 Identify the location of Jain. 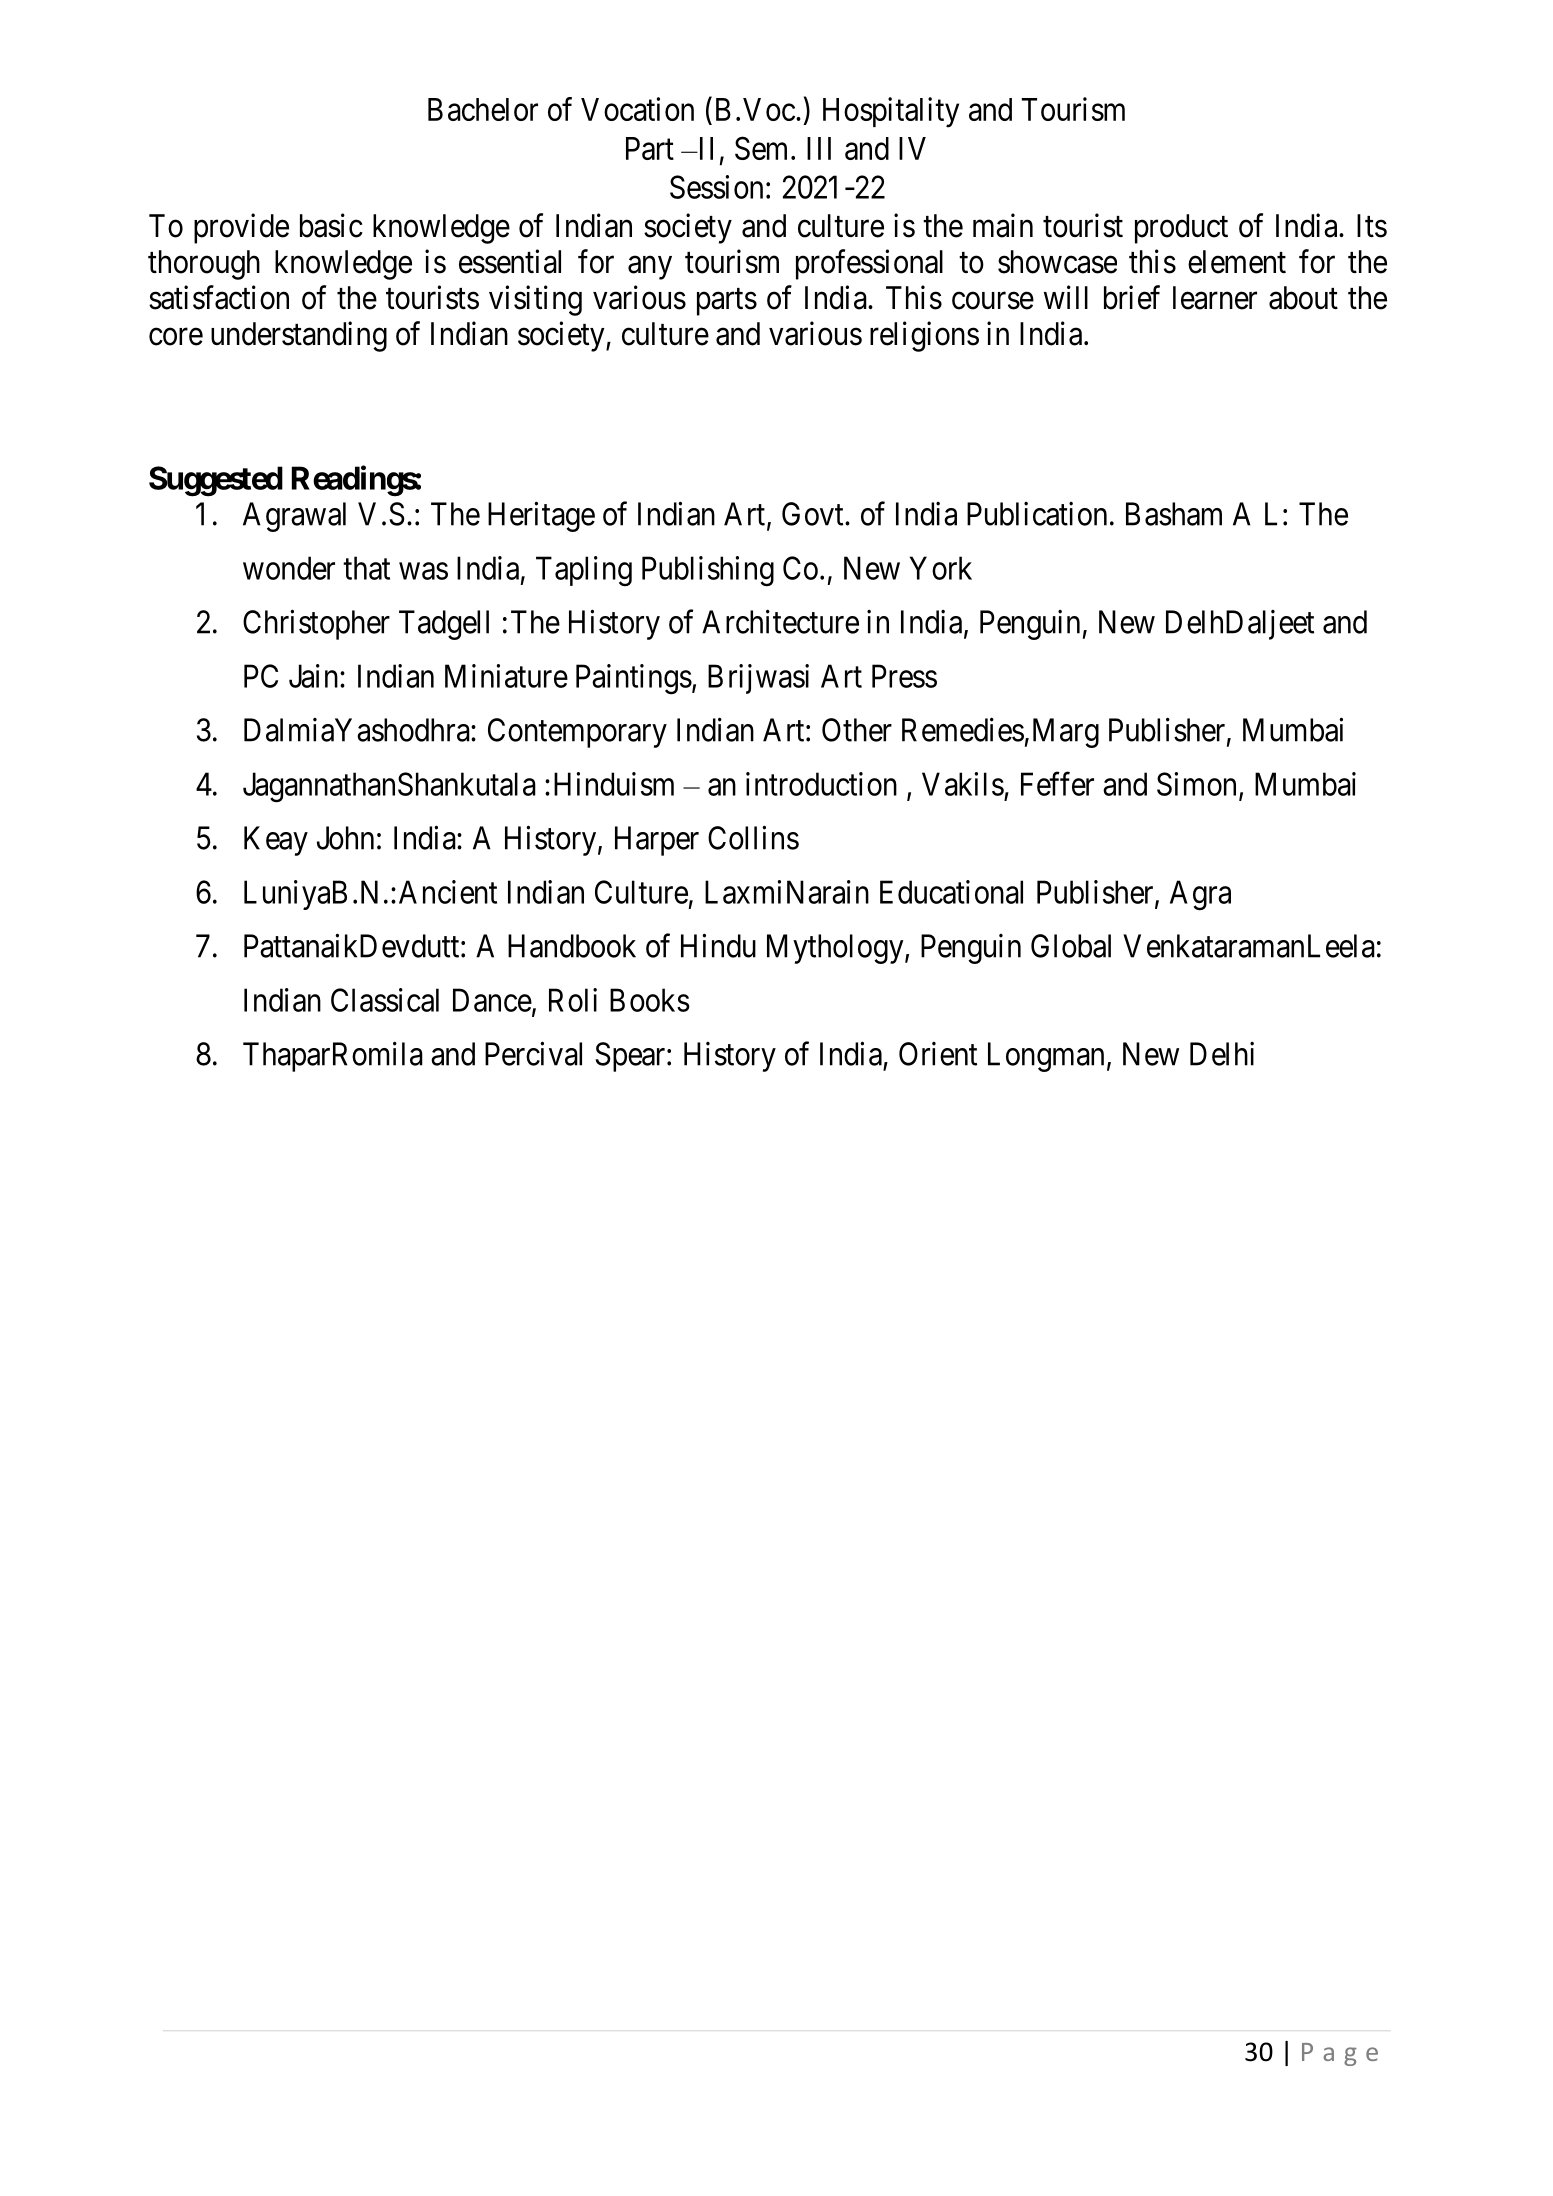
(315, 676).
